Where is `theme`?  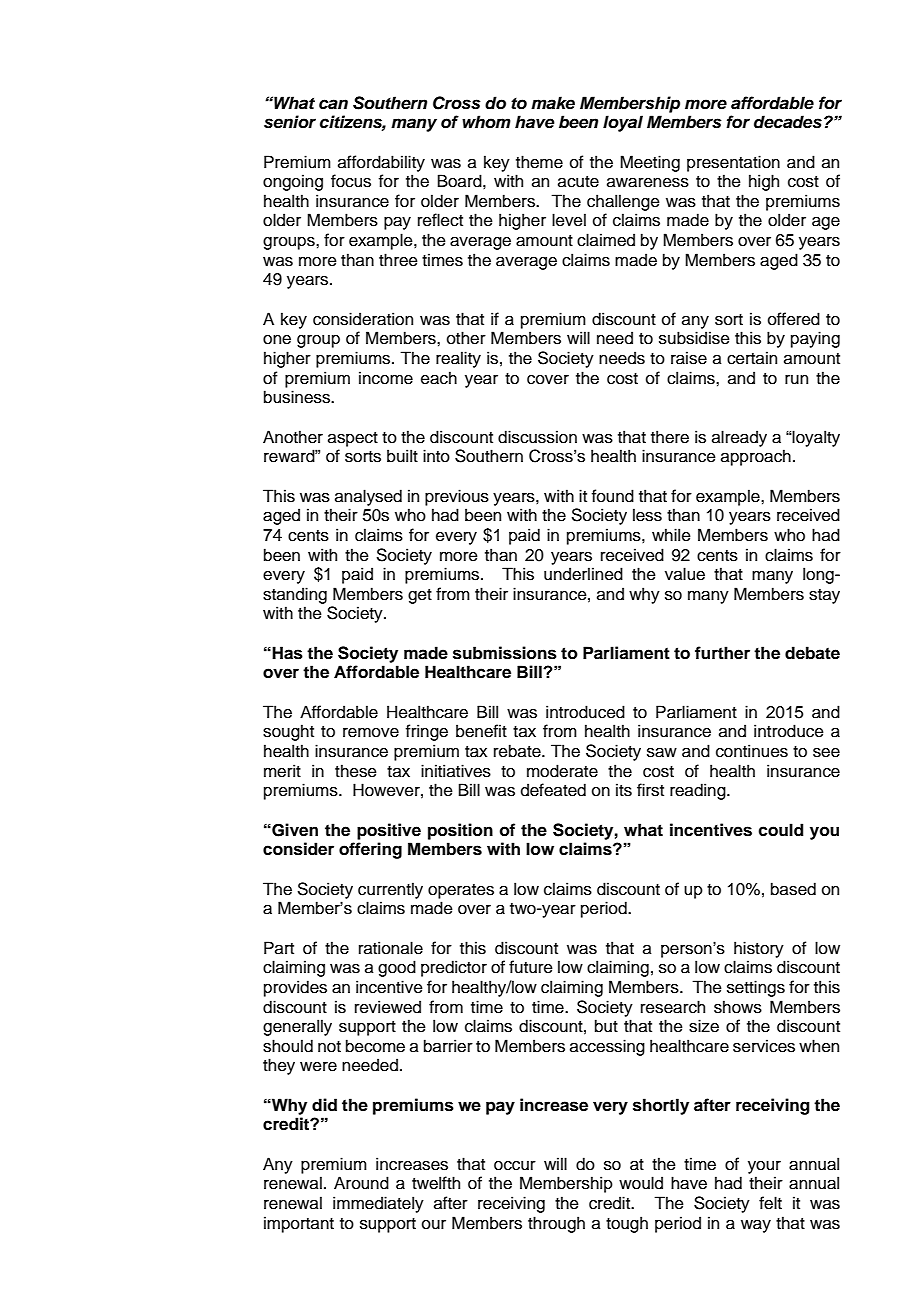 theme is located at coordinates (539, 162).
